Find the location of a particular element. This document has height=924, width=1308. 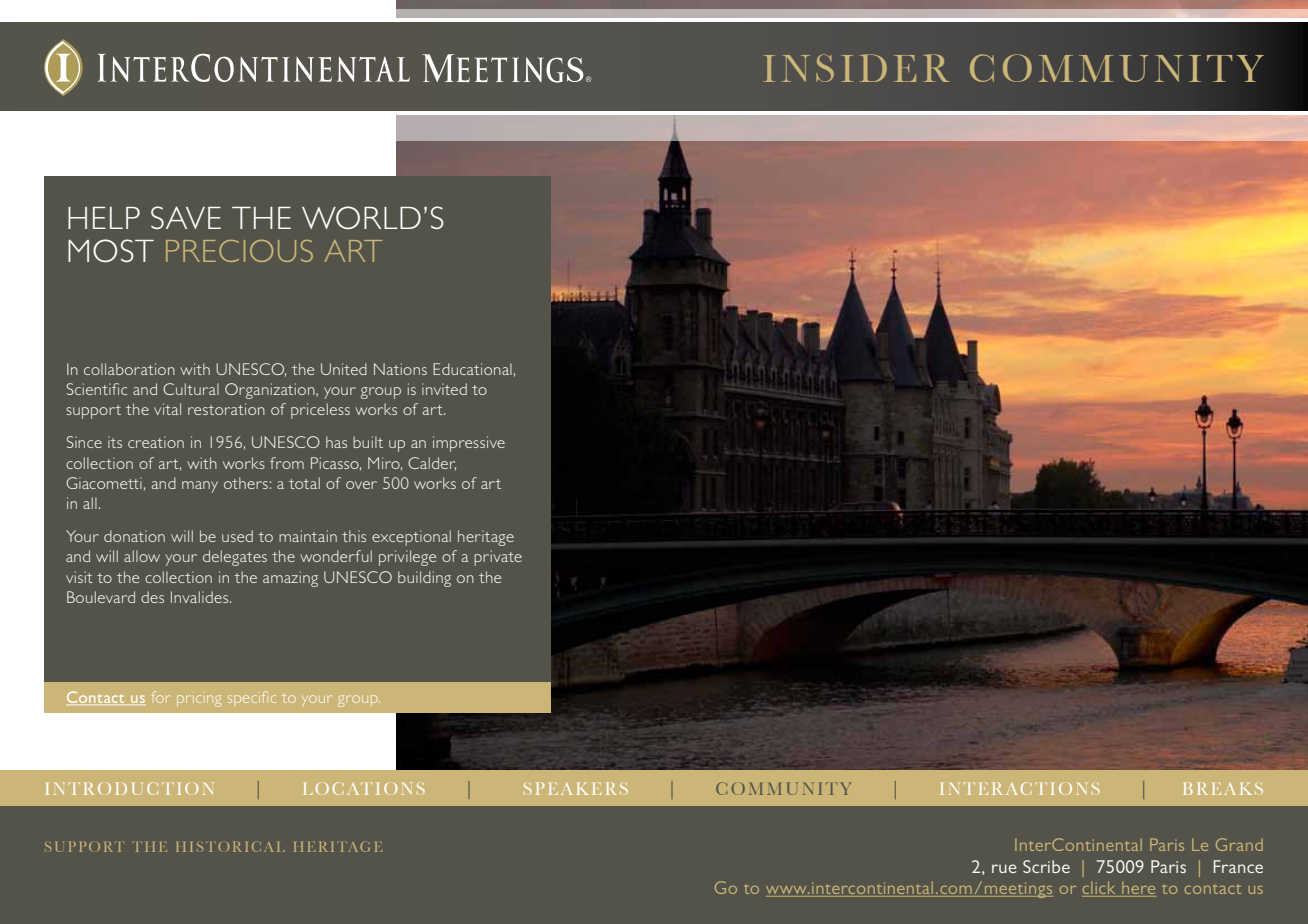

impressive is located at coordinates (469, 444).
